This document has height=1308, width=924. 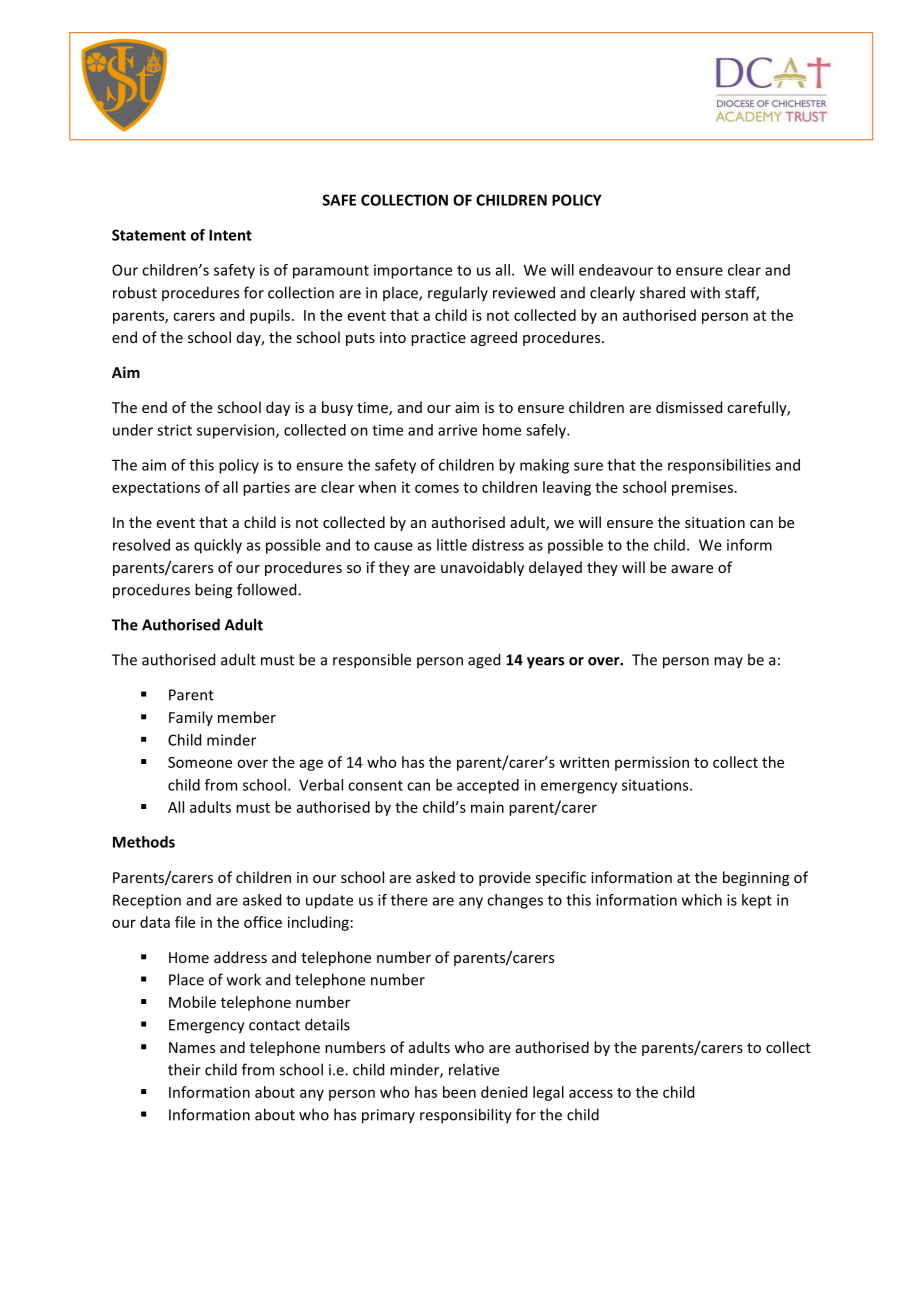 I want to click on aged, so click(x=484, y=661).
